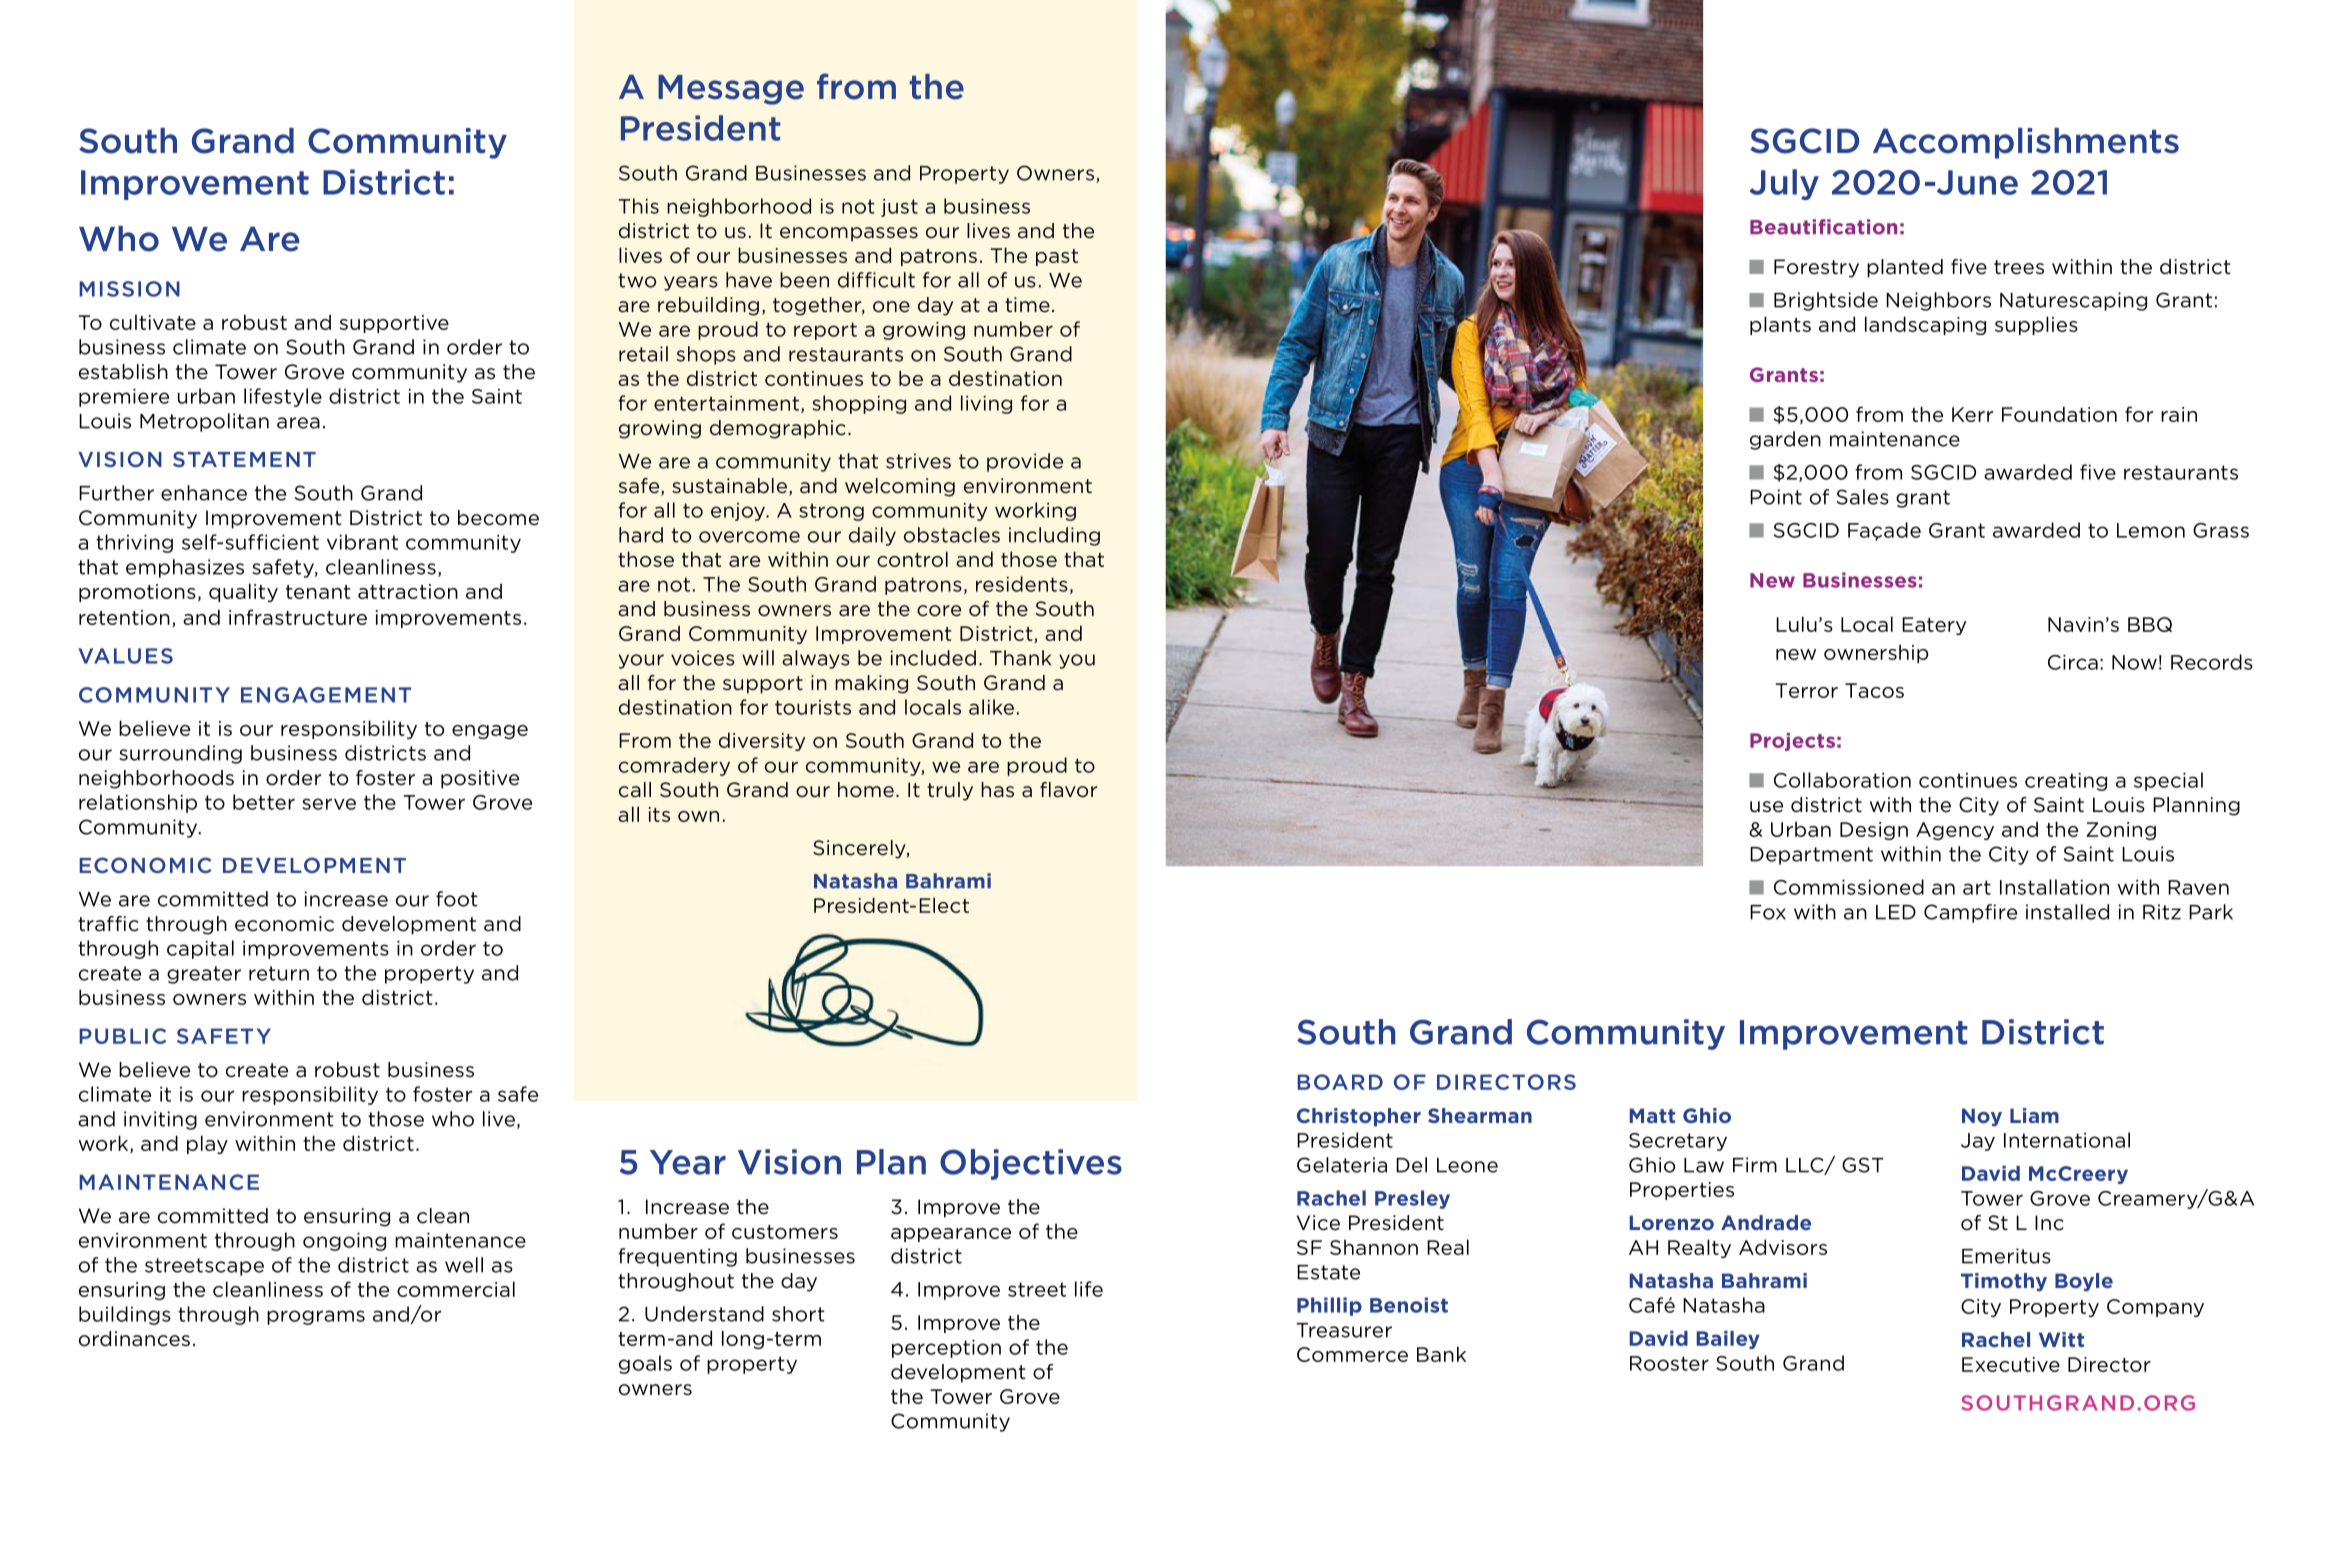 This page has width=2333, height=1555. What do you see at coordinates (1340, 1082) in the page?
I see `BOARD` at bounding box center [1340, 1082].
